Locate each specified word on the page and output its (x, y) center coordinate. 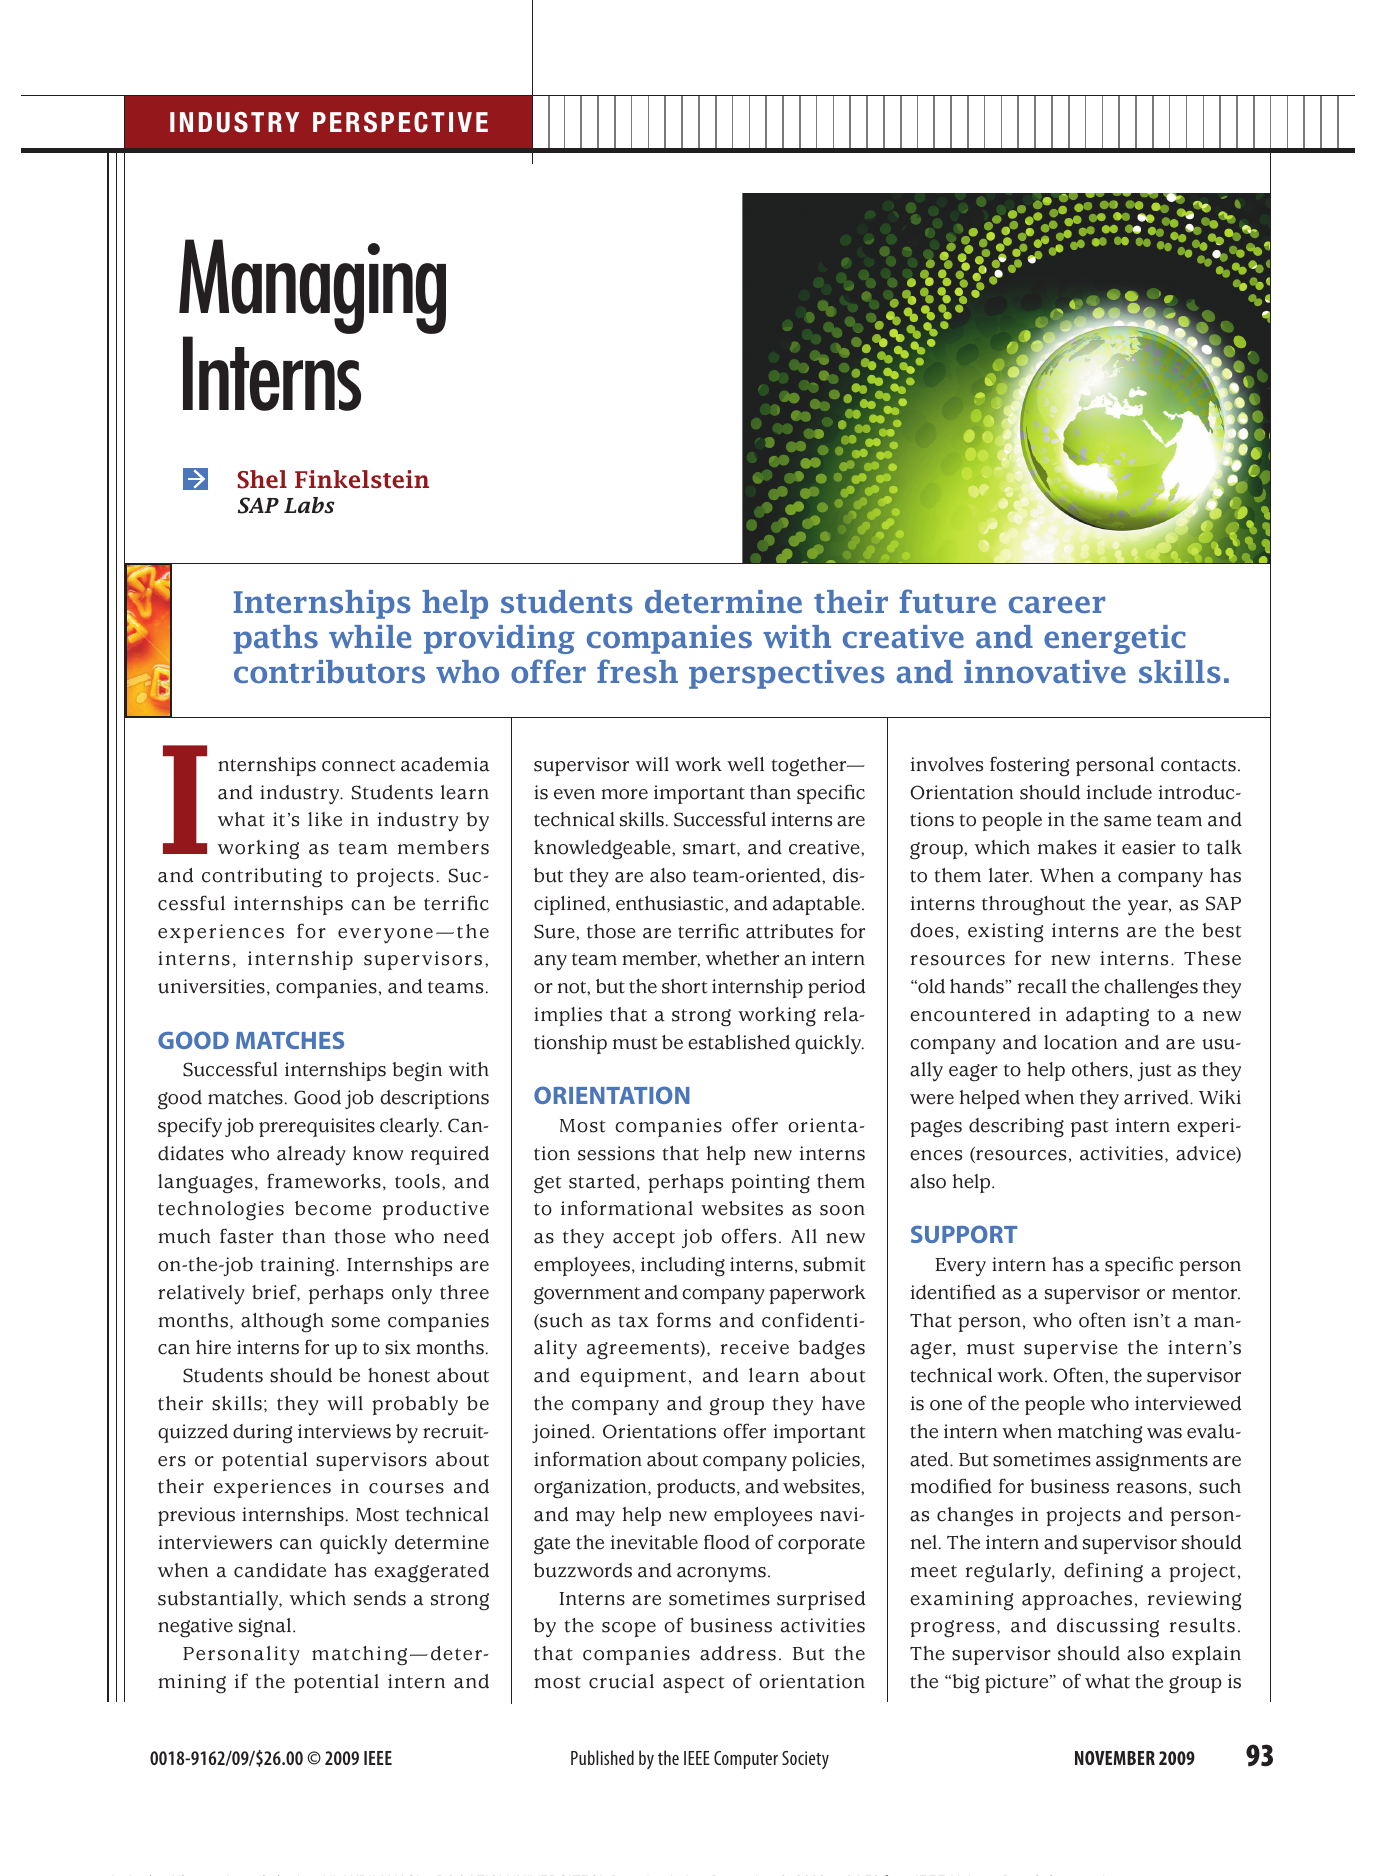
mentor (1206, 1293)
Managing (312, 288)
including (683, 1267)
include (1119, 792)
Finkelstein (362, 479)
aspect (694, 1684)
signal (266, 1628)
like (325, 819)
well (745, 764)
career (1057, 604)
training (299, 1267)
